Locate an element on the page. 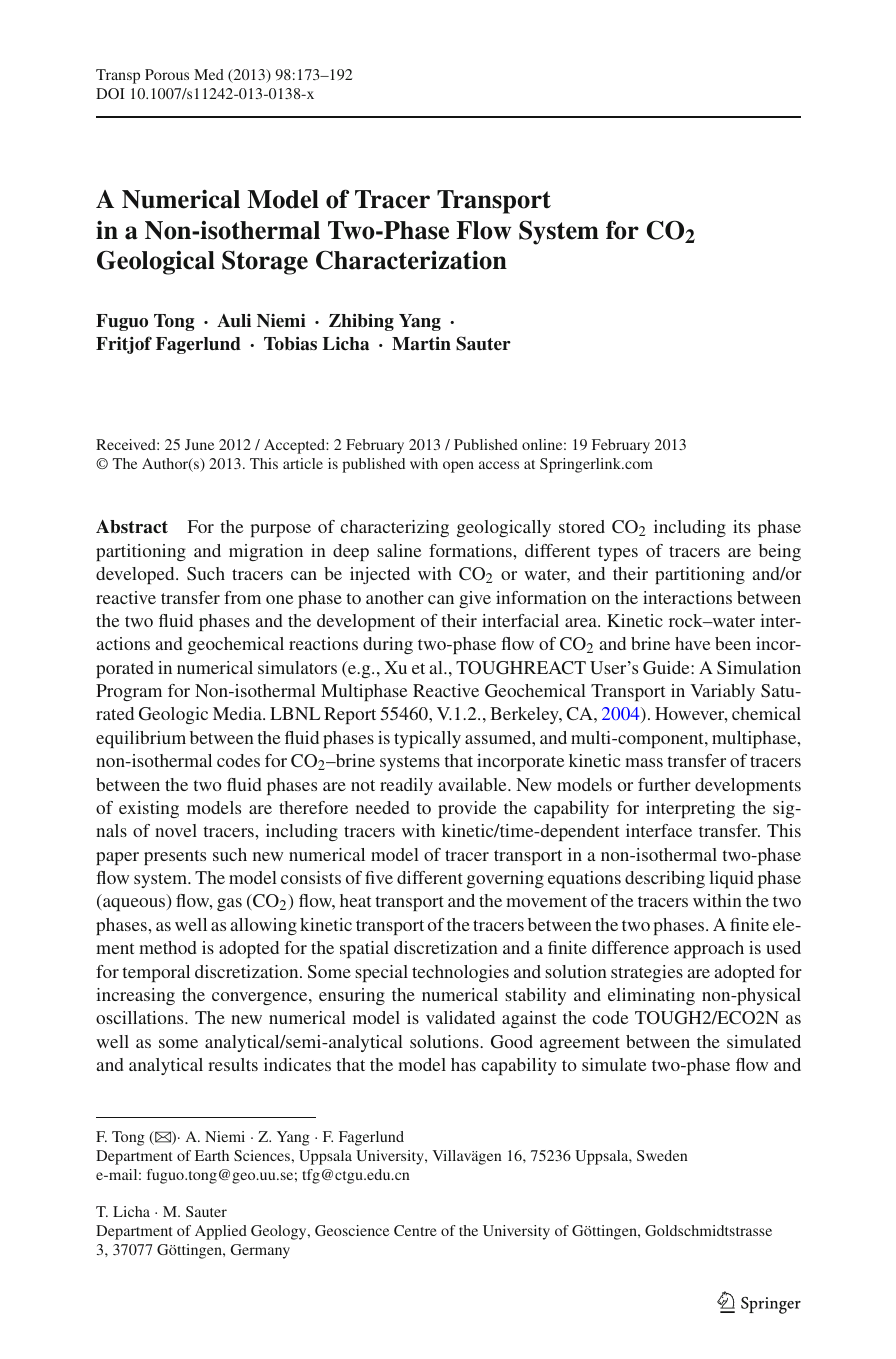  Martin is located at coordinates (421, 343).
